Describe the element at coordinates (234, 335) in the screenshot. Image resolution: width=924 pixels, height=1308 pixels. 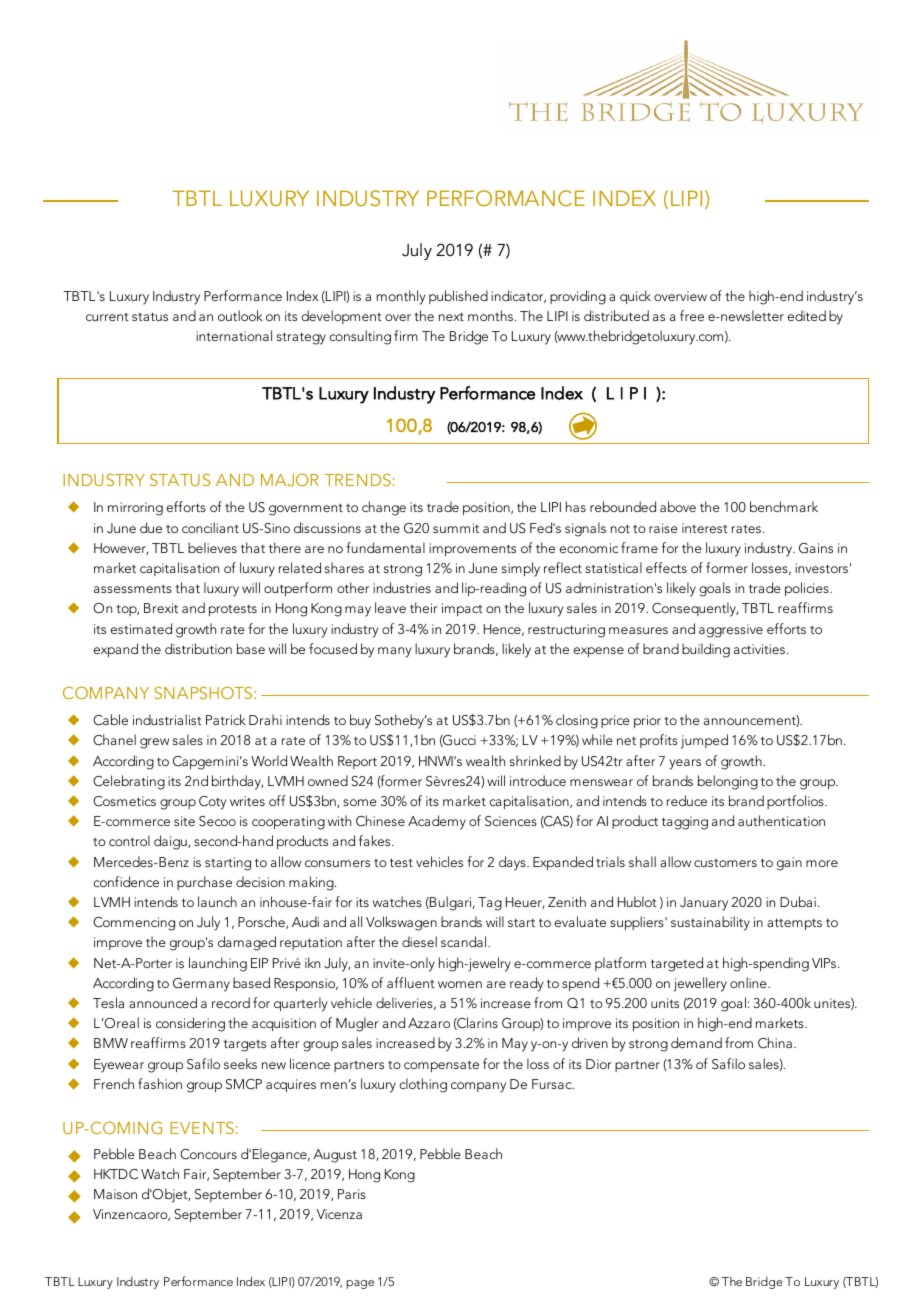
I see `international` at that location.
